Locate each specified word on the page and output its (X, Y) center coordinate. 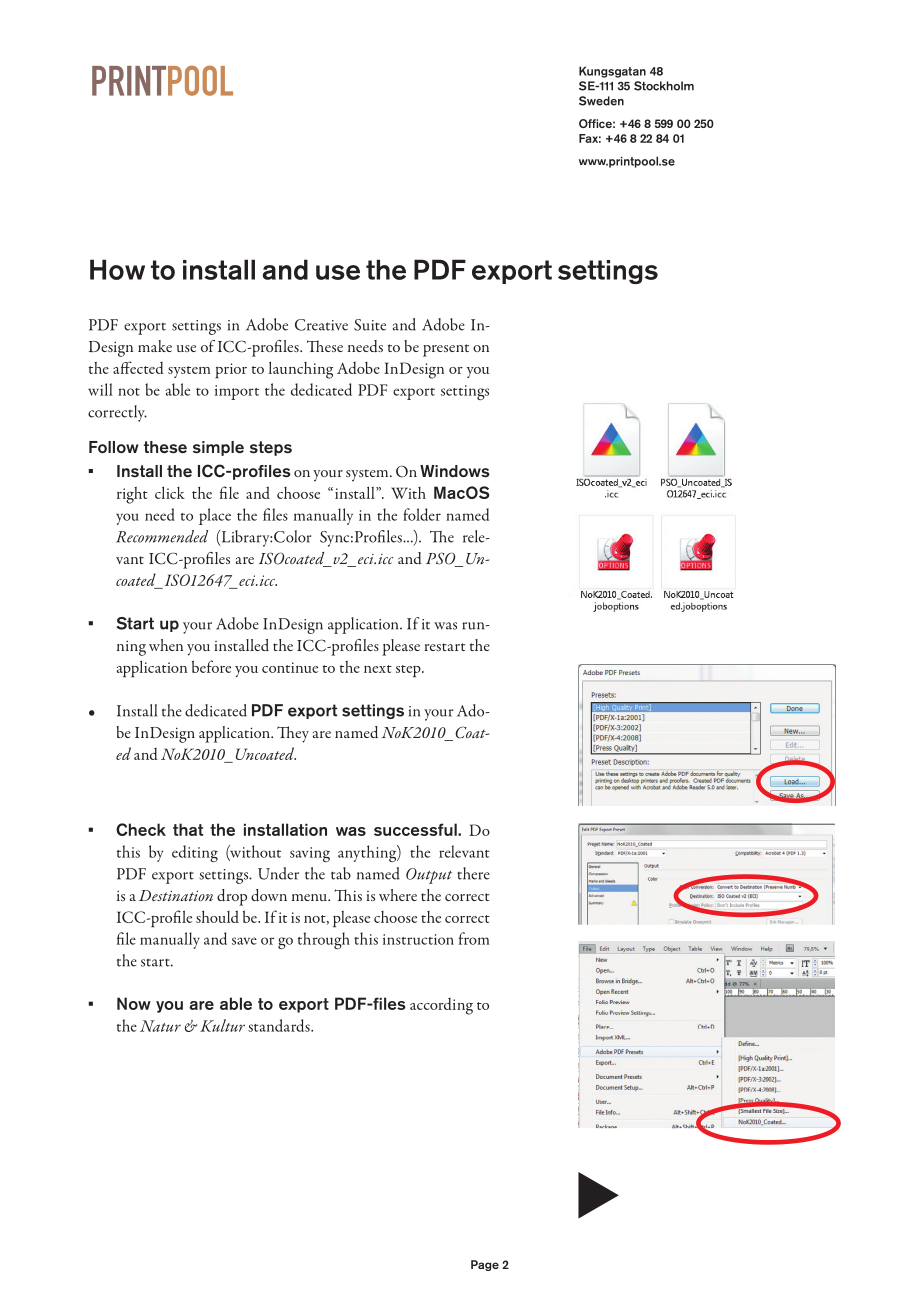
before (211, 666)
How (117, 269)
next (378, 669)
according (441, 1006)
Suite (370, 325)
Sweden (601, 101)
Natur (160, 1026)
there (473, 873)
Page (485, 1265)
